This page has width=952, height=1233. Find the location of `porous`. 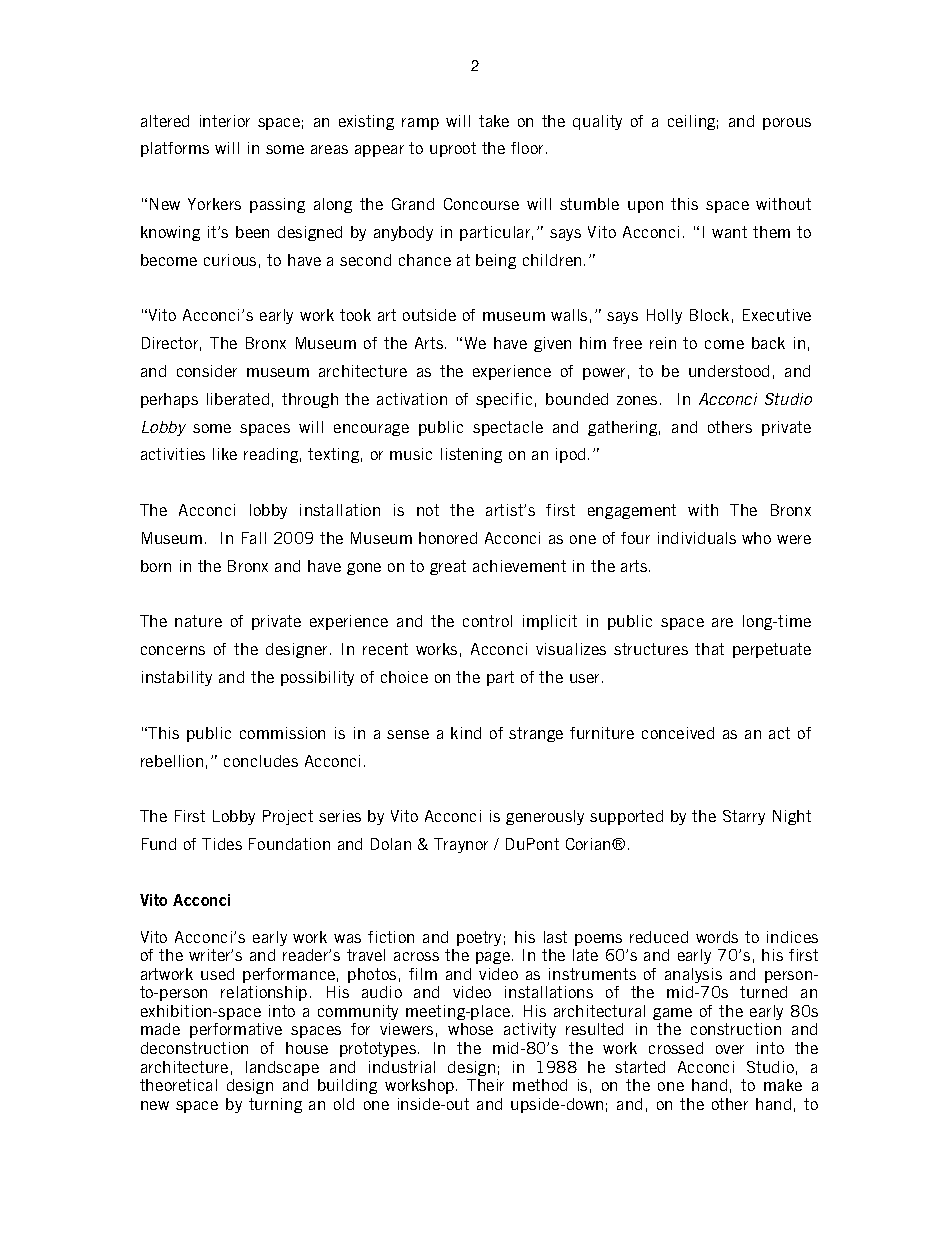

porous is located at coordinates (787, 124).
